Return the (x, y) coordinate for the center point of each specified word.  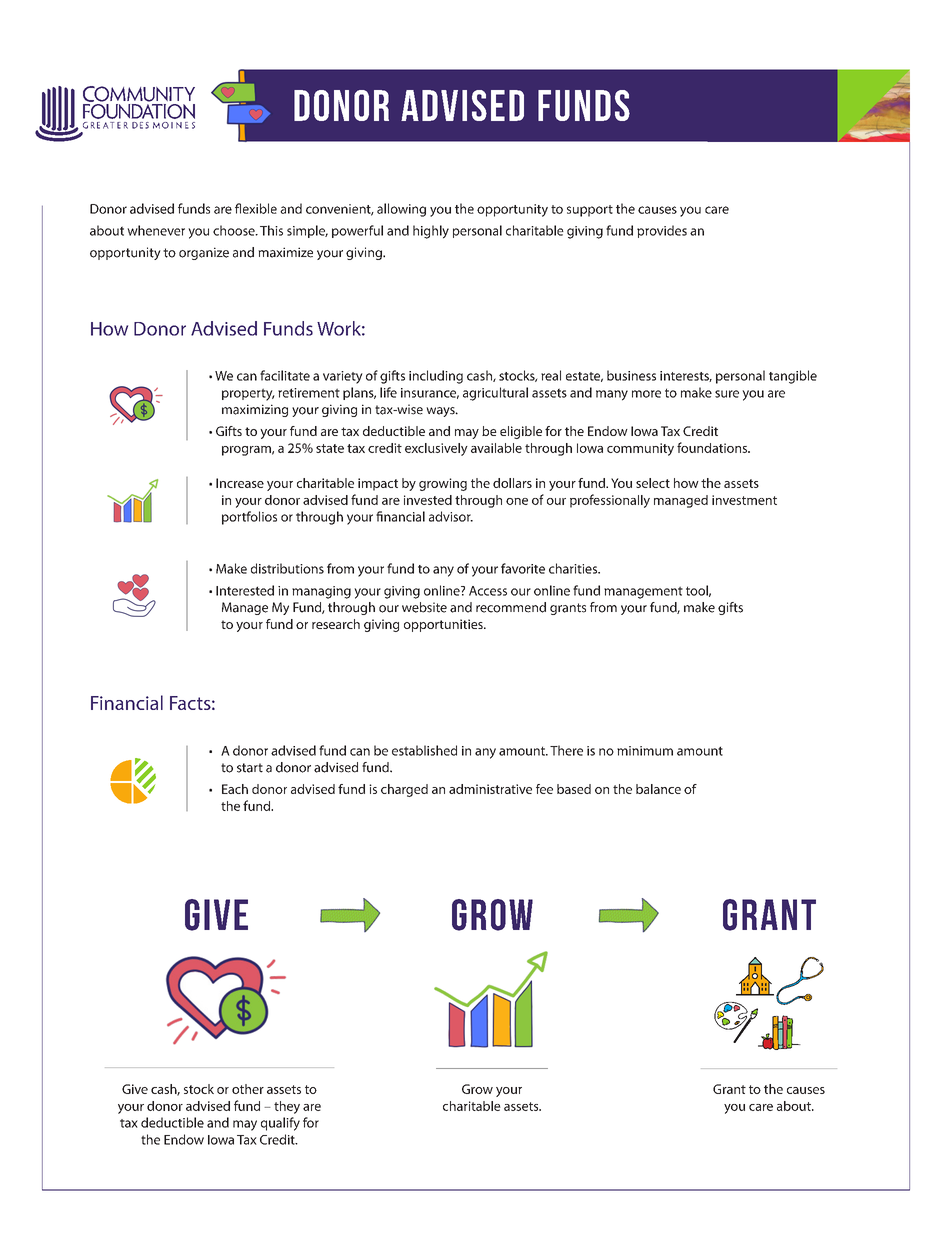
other (248, 1089)
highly (431, 232)
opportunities (444, 625)
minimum (645, 751)
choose (235, 230)
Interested (245, 590)
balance (658, 789)
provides (662, 231)
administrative (490, 789)
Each (235, 789)
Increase (240, 483)
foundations (713, 447)
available (496, 448)
